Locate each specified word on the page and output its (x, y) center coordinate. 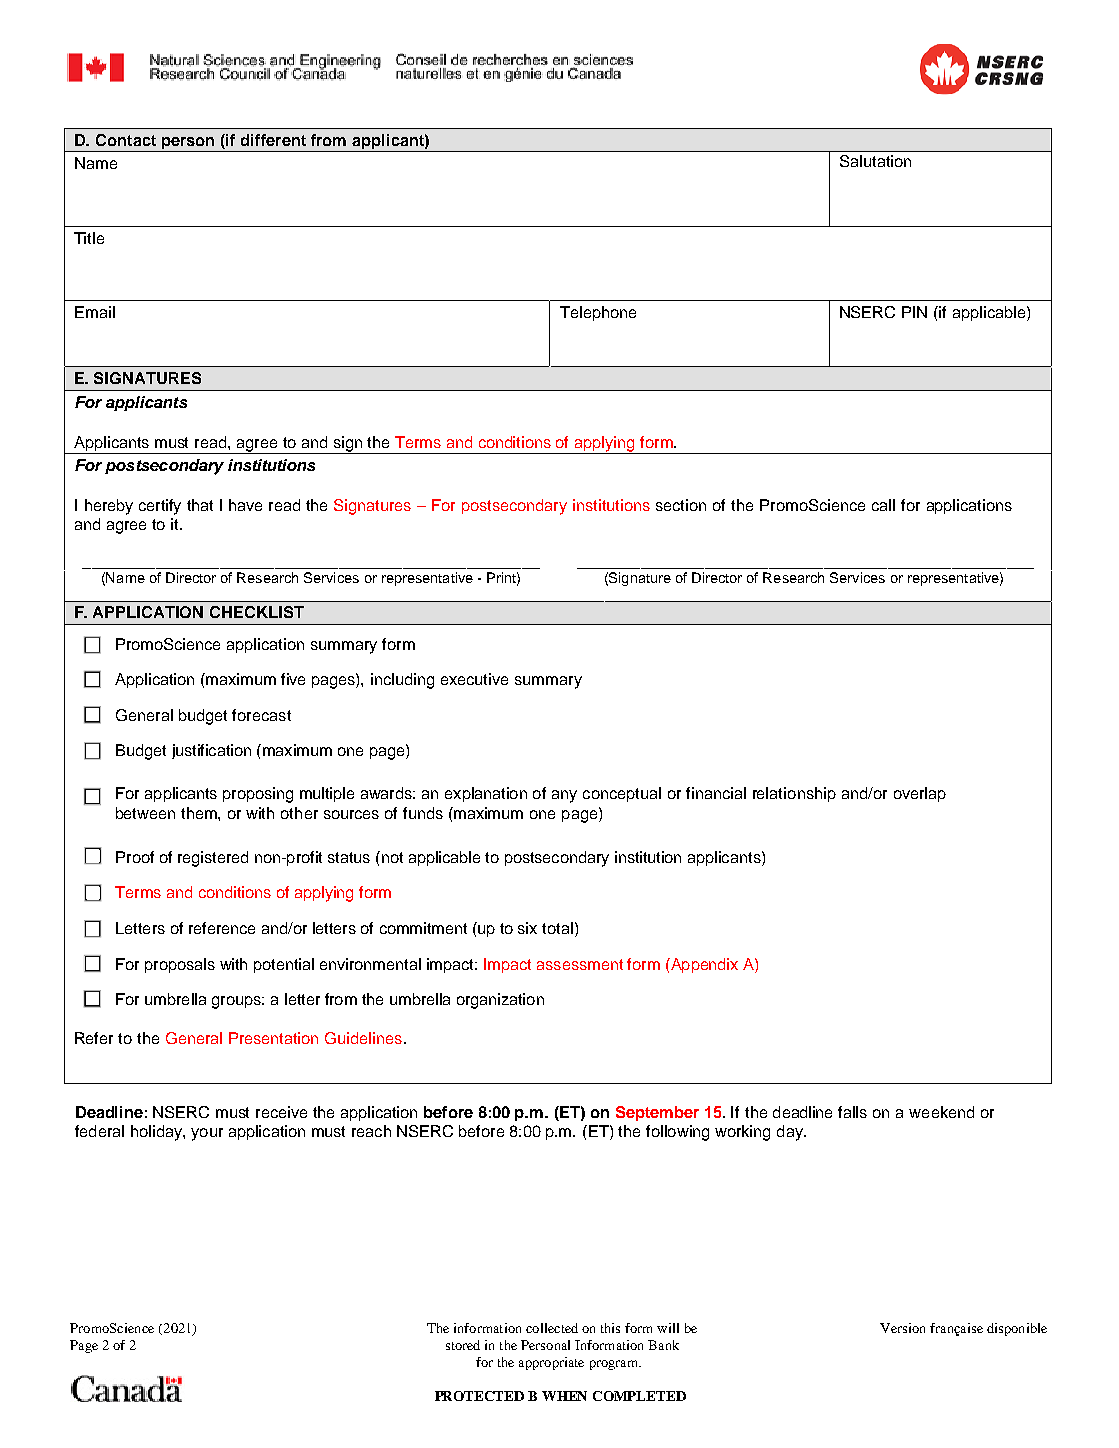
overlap (920, 794)
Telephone (598, 313)
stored (463, 1345)
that (200, 505)
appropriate (551, 1363)
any (564, 796)
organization (500, 1001)
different (273, 140)
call (883, 505)
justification (211, 751)
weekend (941, 1112)
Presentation (273, 1038)
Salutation (875, 161)
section (681, 505)
